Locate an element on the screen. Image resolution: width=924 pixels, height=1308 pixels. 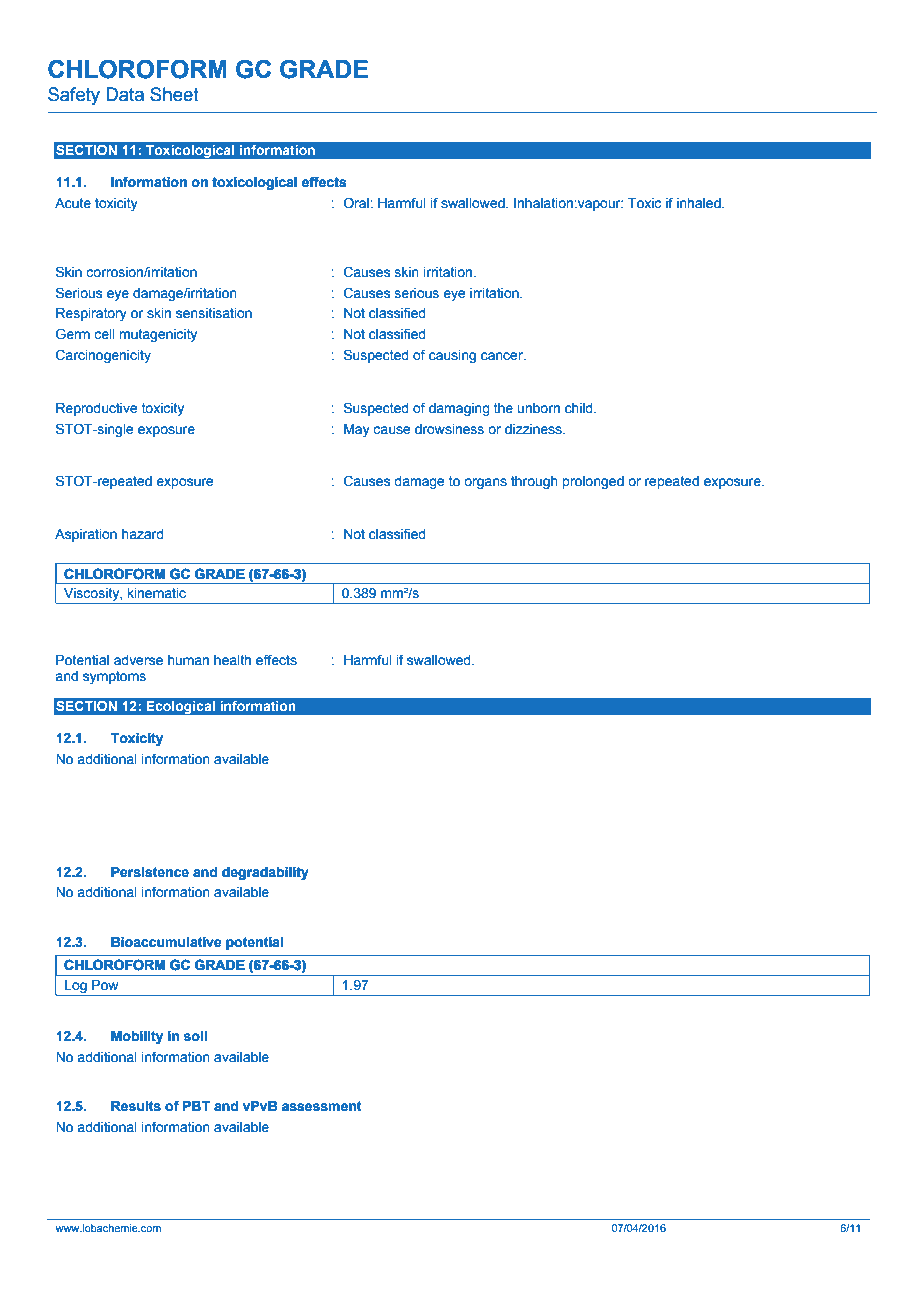
Oral is located at coordinates (357, 203).
